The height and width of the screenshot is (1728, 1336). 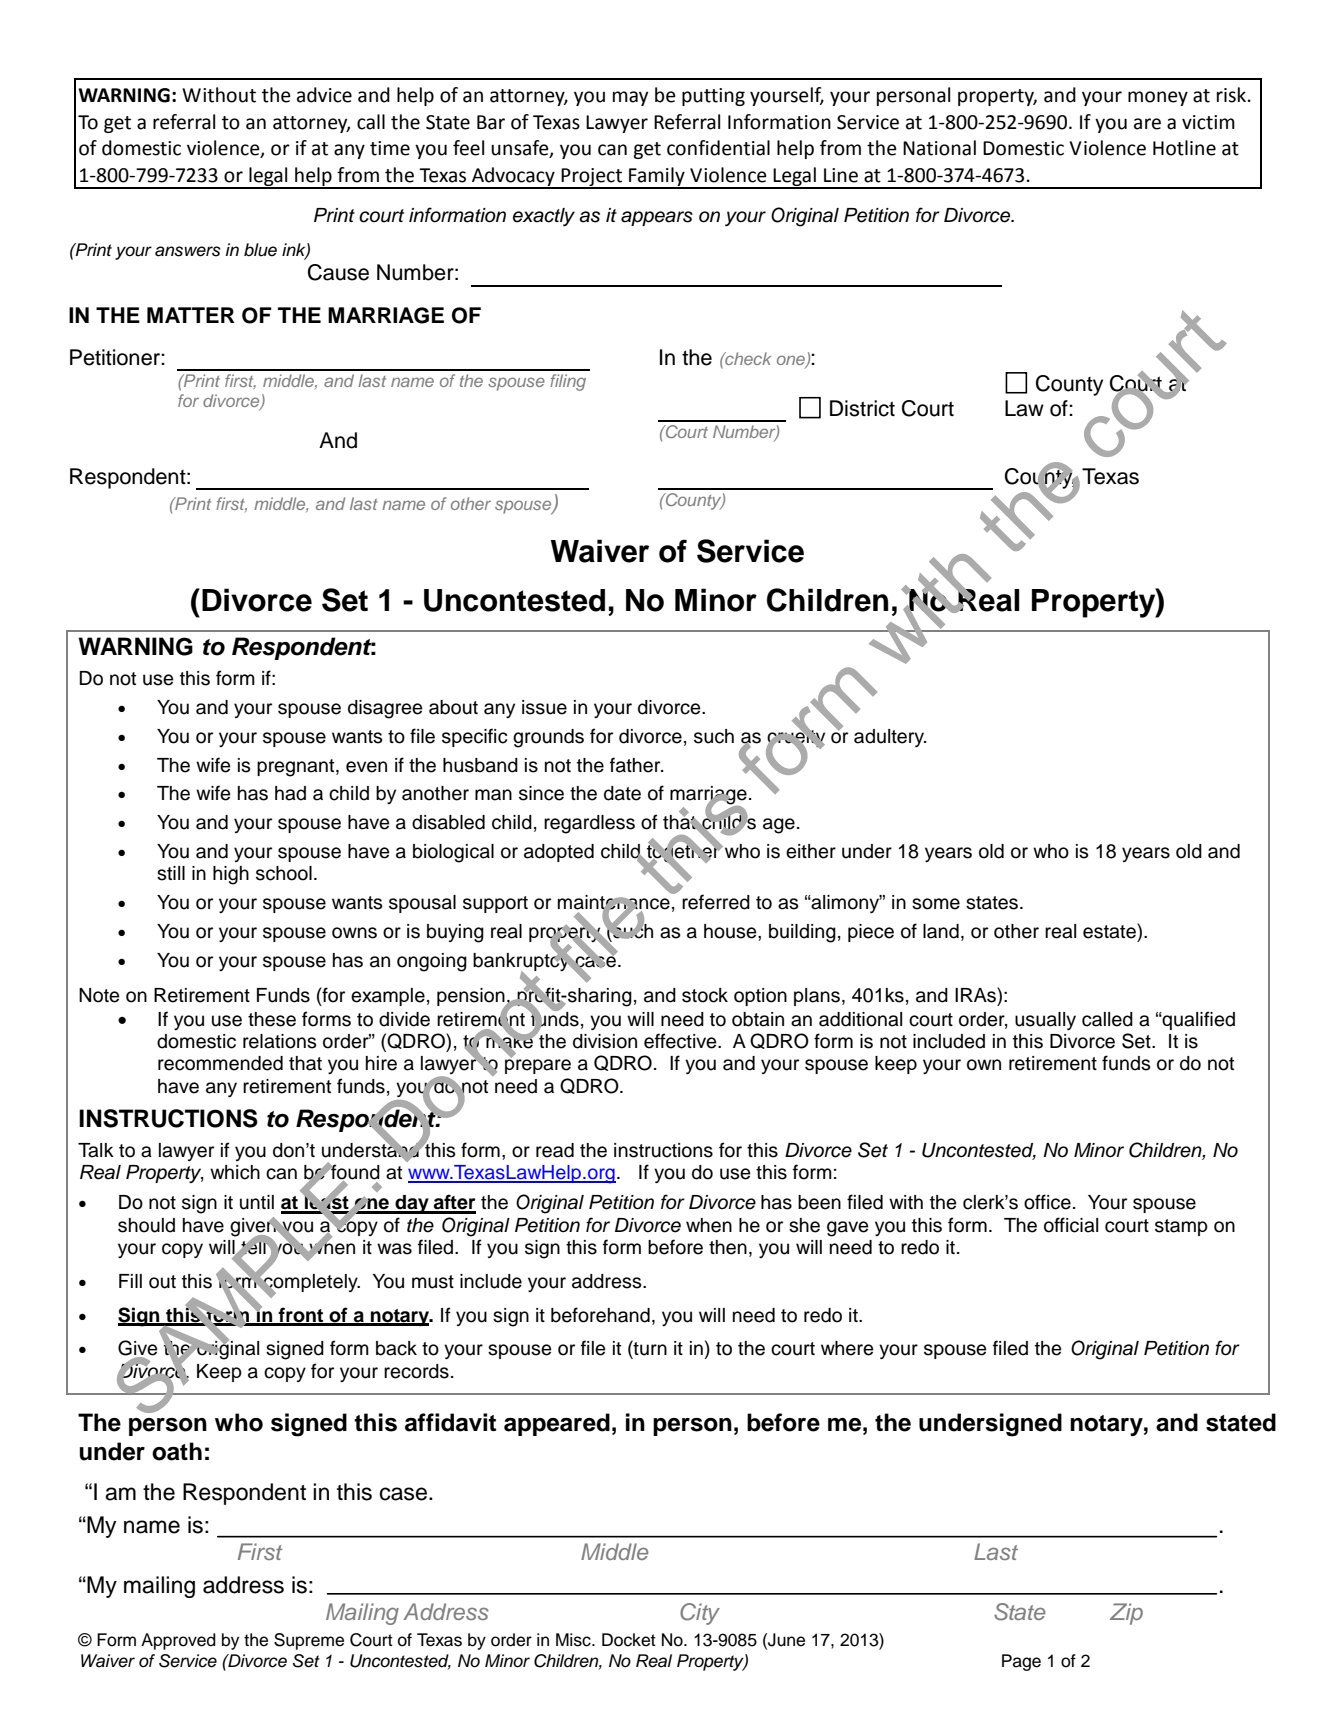 What do you see at coordinates (1045, 1021) in the screenshot?
I see `usually` at bounding box center [1045, 1021].
